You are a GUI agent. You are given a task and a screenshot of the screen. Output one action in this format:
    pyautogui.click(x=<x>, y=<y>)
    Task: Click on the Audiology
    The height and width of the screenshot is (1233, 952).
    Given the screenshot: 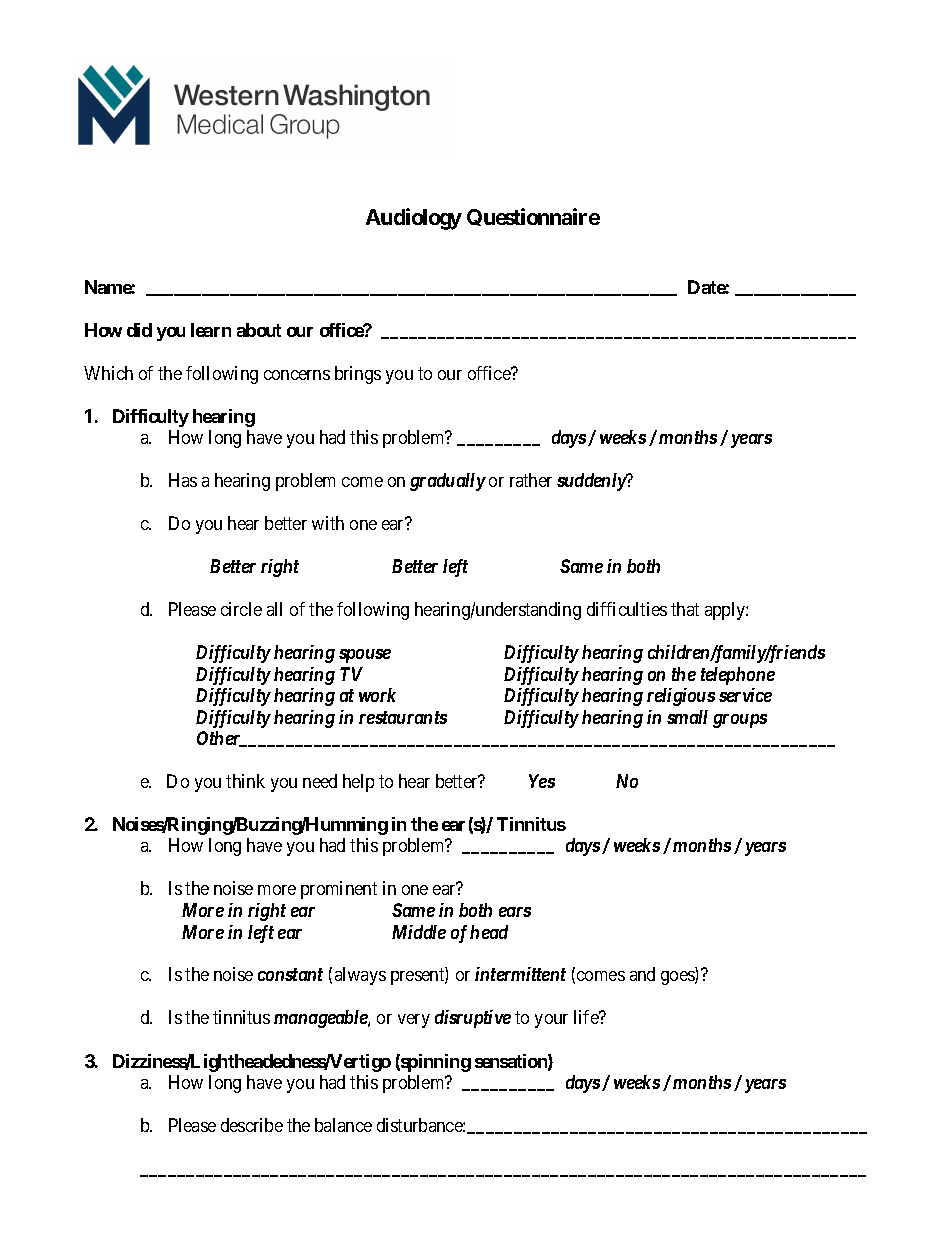 What is the action you would take?
    pyautogui.click(x=414, y=219)
